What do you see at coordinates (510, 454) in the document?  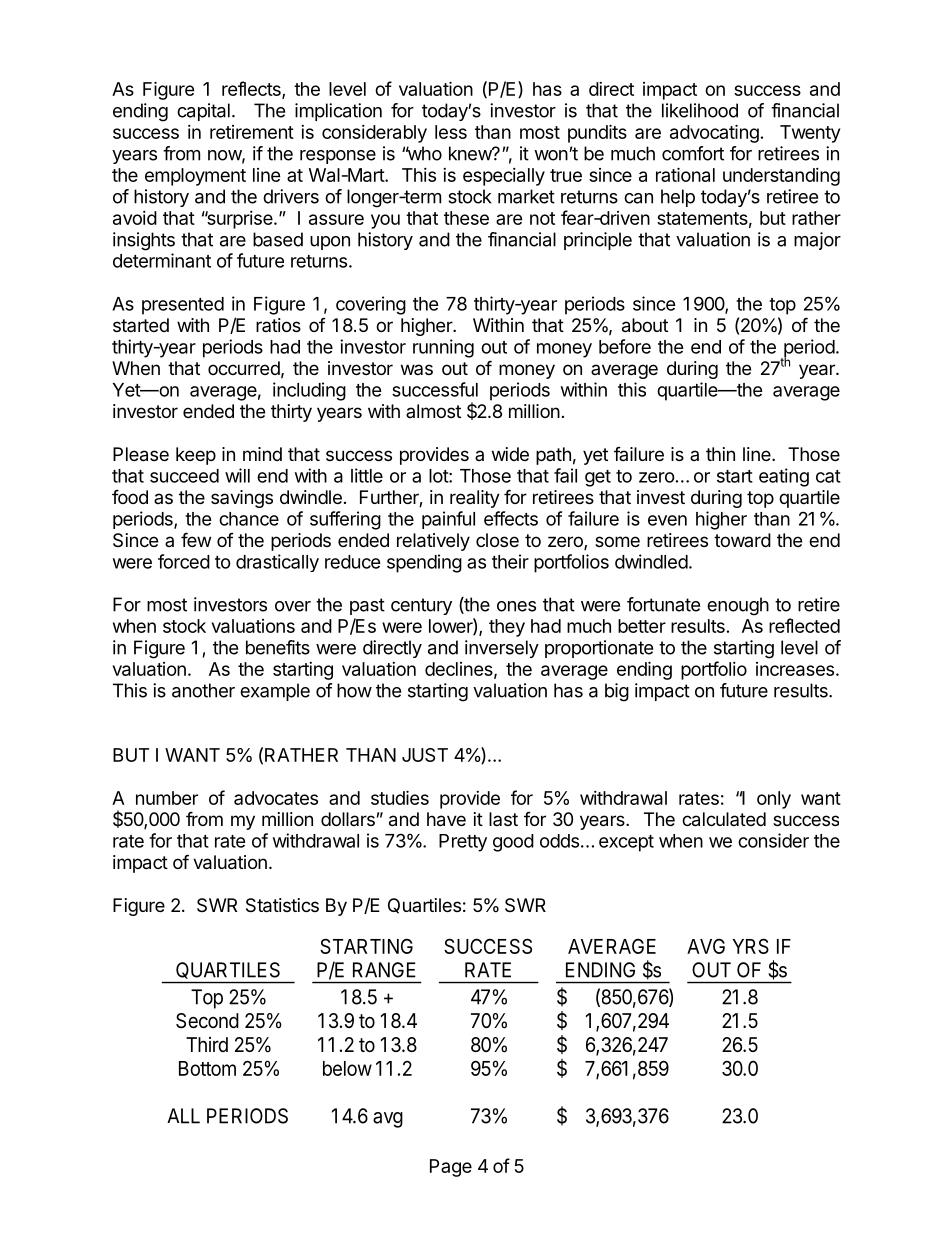 I see `wide` at bounding box center [510, 454].
